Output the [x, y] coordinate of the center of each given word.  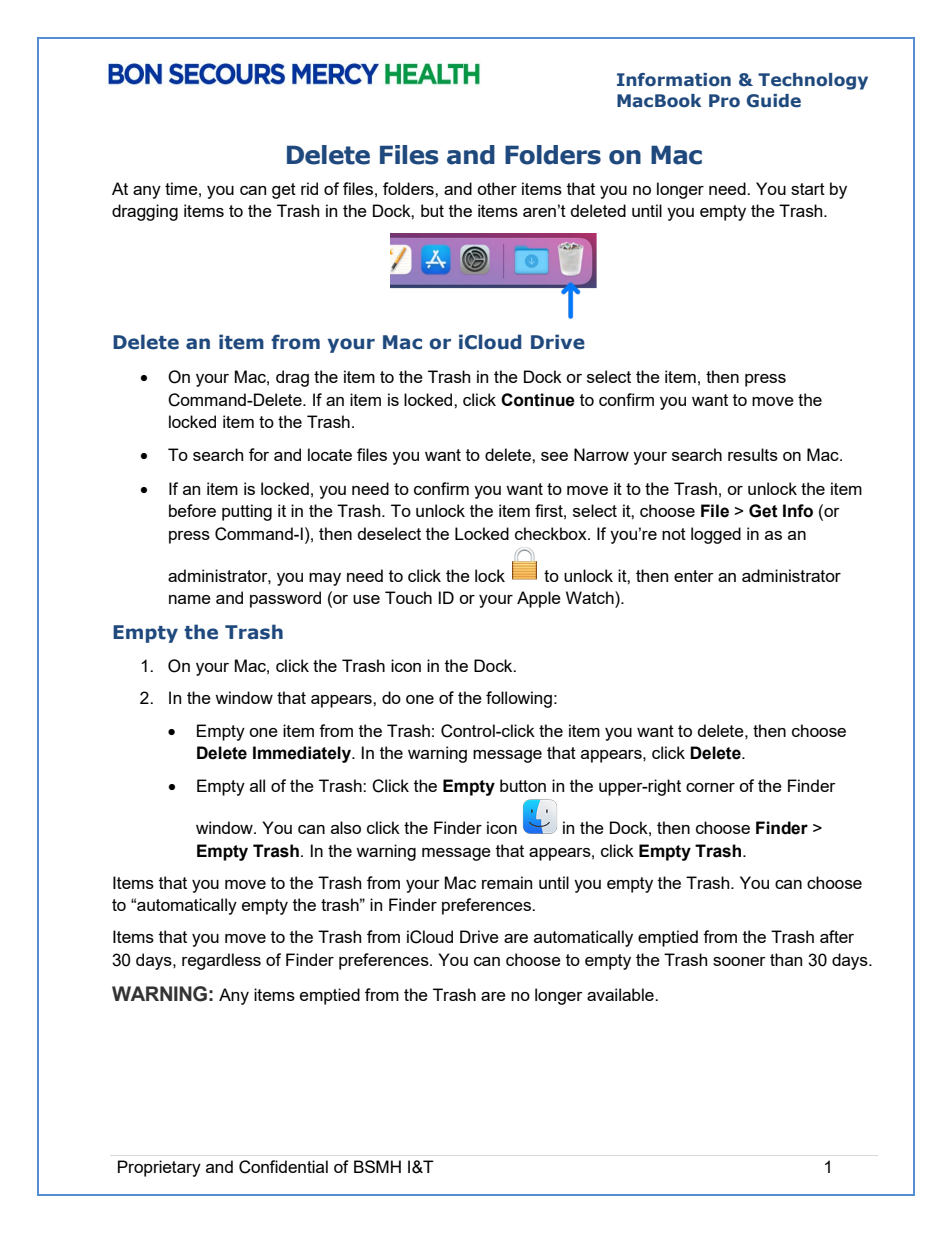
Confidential [283, 1167]
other [497, 188]
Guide [774, 101]
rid [309, 188]
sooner [739, 961]
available [621, 994]
